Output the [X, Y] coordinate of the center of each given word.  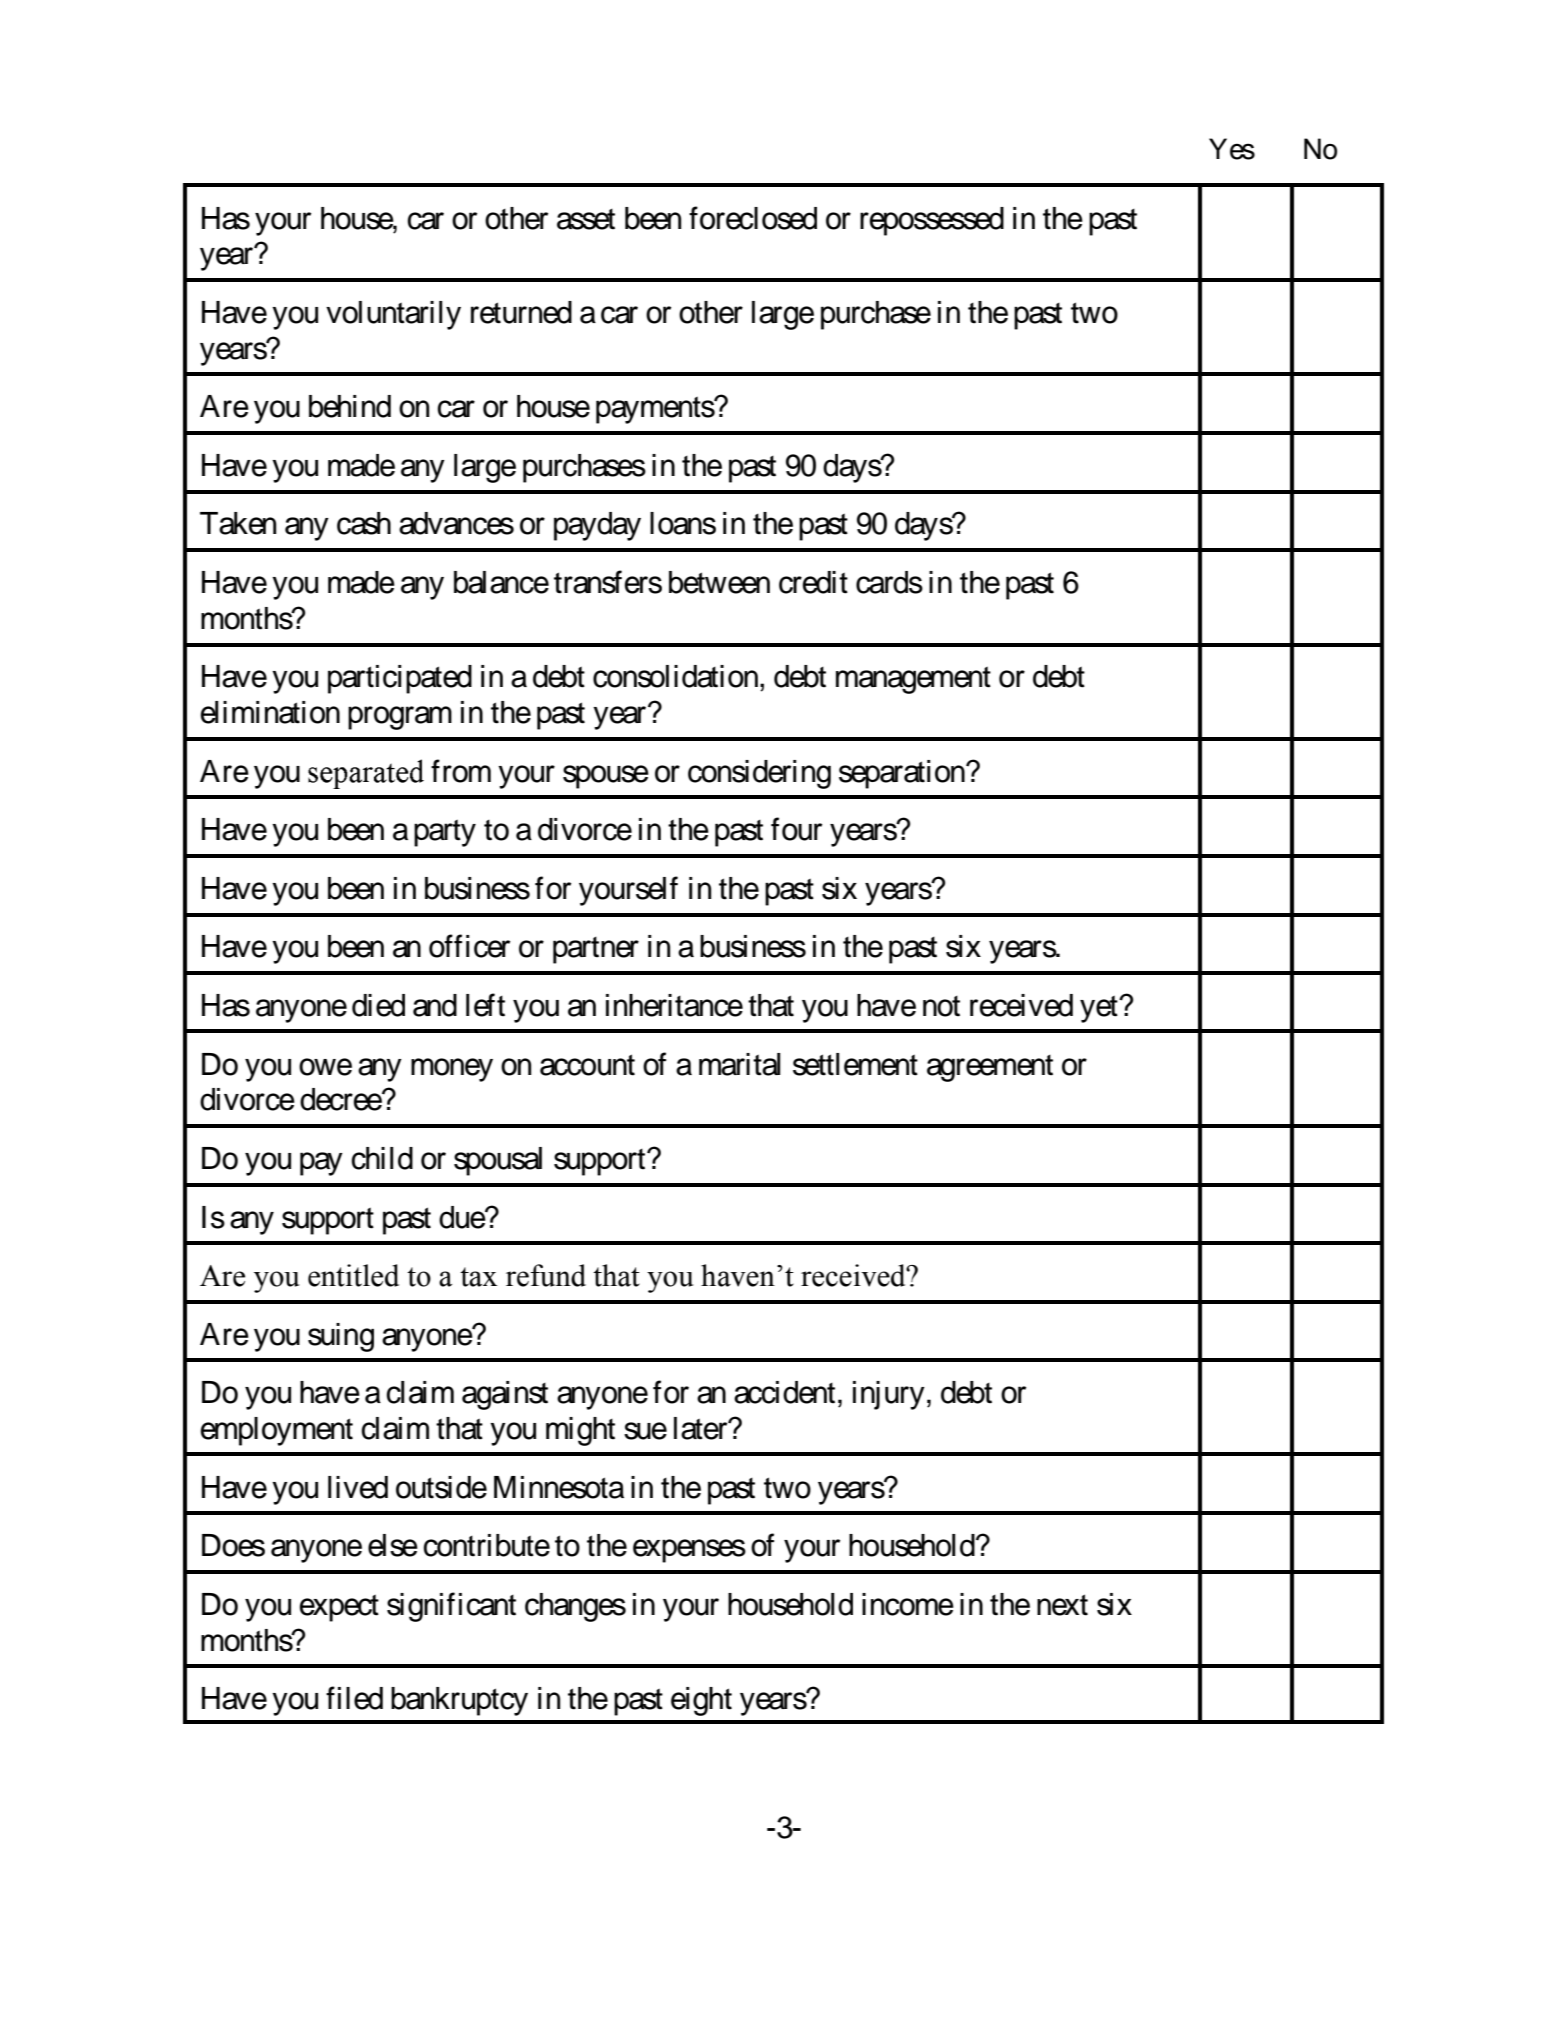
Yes [1232, 149]
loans [683, 523]
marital [740, 1064]
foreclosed [753, 218]
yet [1100, 1009]
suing [341, 1337]
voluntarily [393, 315]
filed [354, 1698]
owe [325, 1067]
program [400, 718]
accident [784, 1392]
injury [889, 1395]
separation [903, 774]
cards [889, 582]
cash [364, 523]
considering [759, 774]
